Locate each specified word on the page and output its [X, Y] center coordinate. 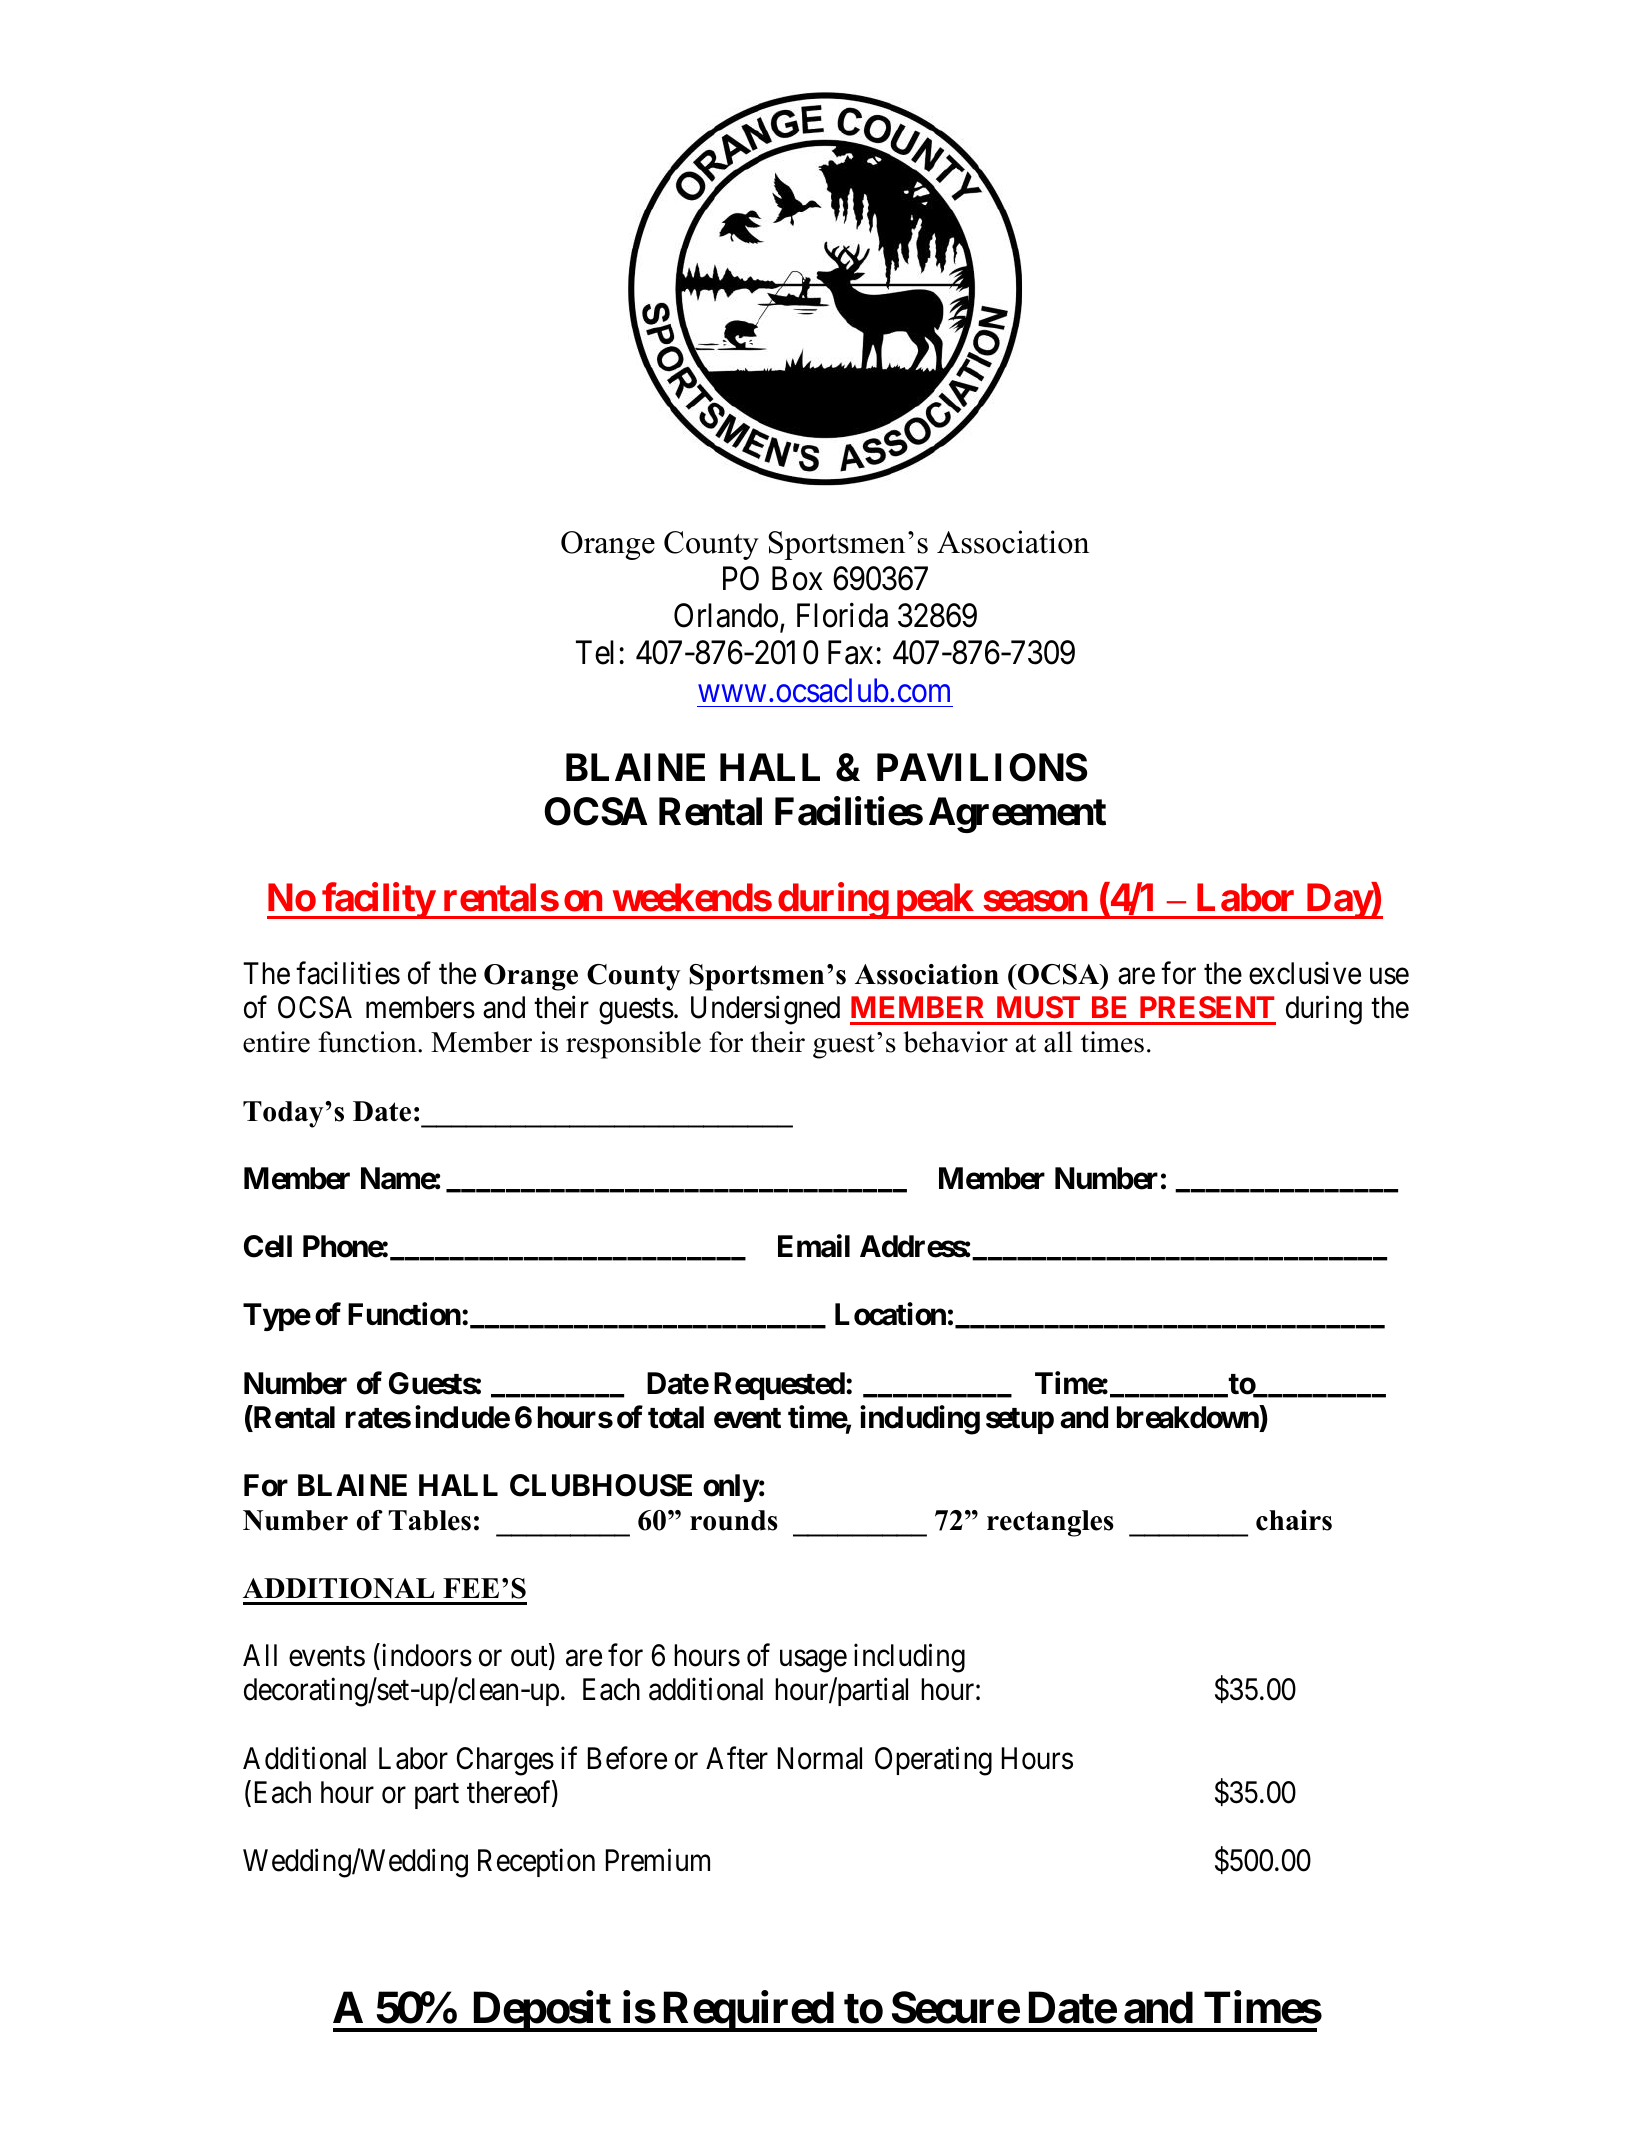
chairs [1294, 1520]
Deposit [541, 2011]
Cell [268, 1246]
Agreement [1017, 815]
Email [814, 1246]
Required [747, 2011]
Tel [595, 652]
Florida [842, 615]
